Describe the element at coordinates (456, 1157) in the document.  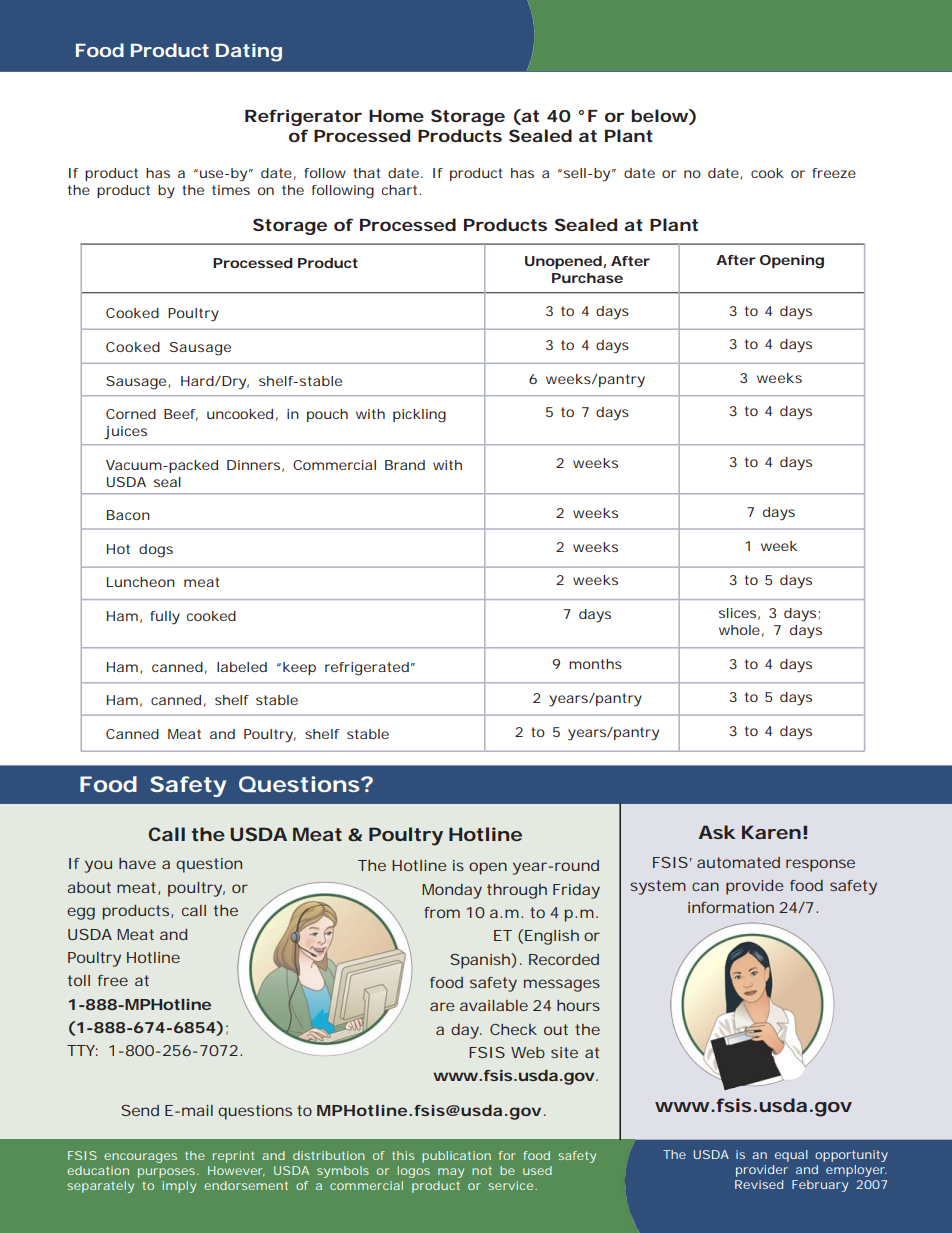
I see `publication` at that location.
